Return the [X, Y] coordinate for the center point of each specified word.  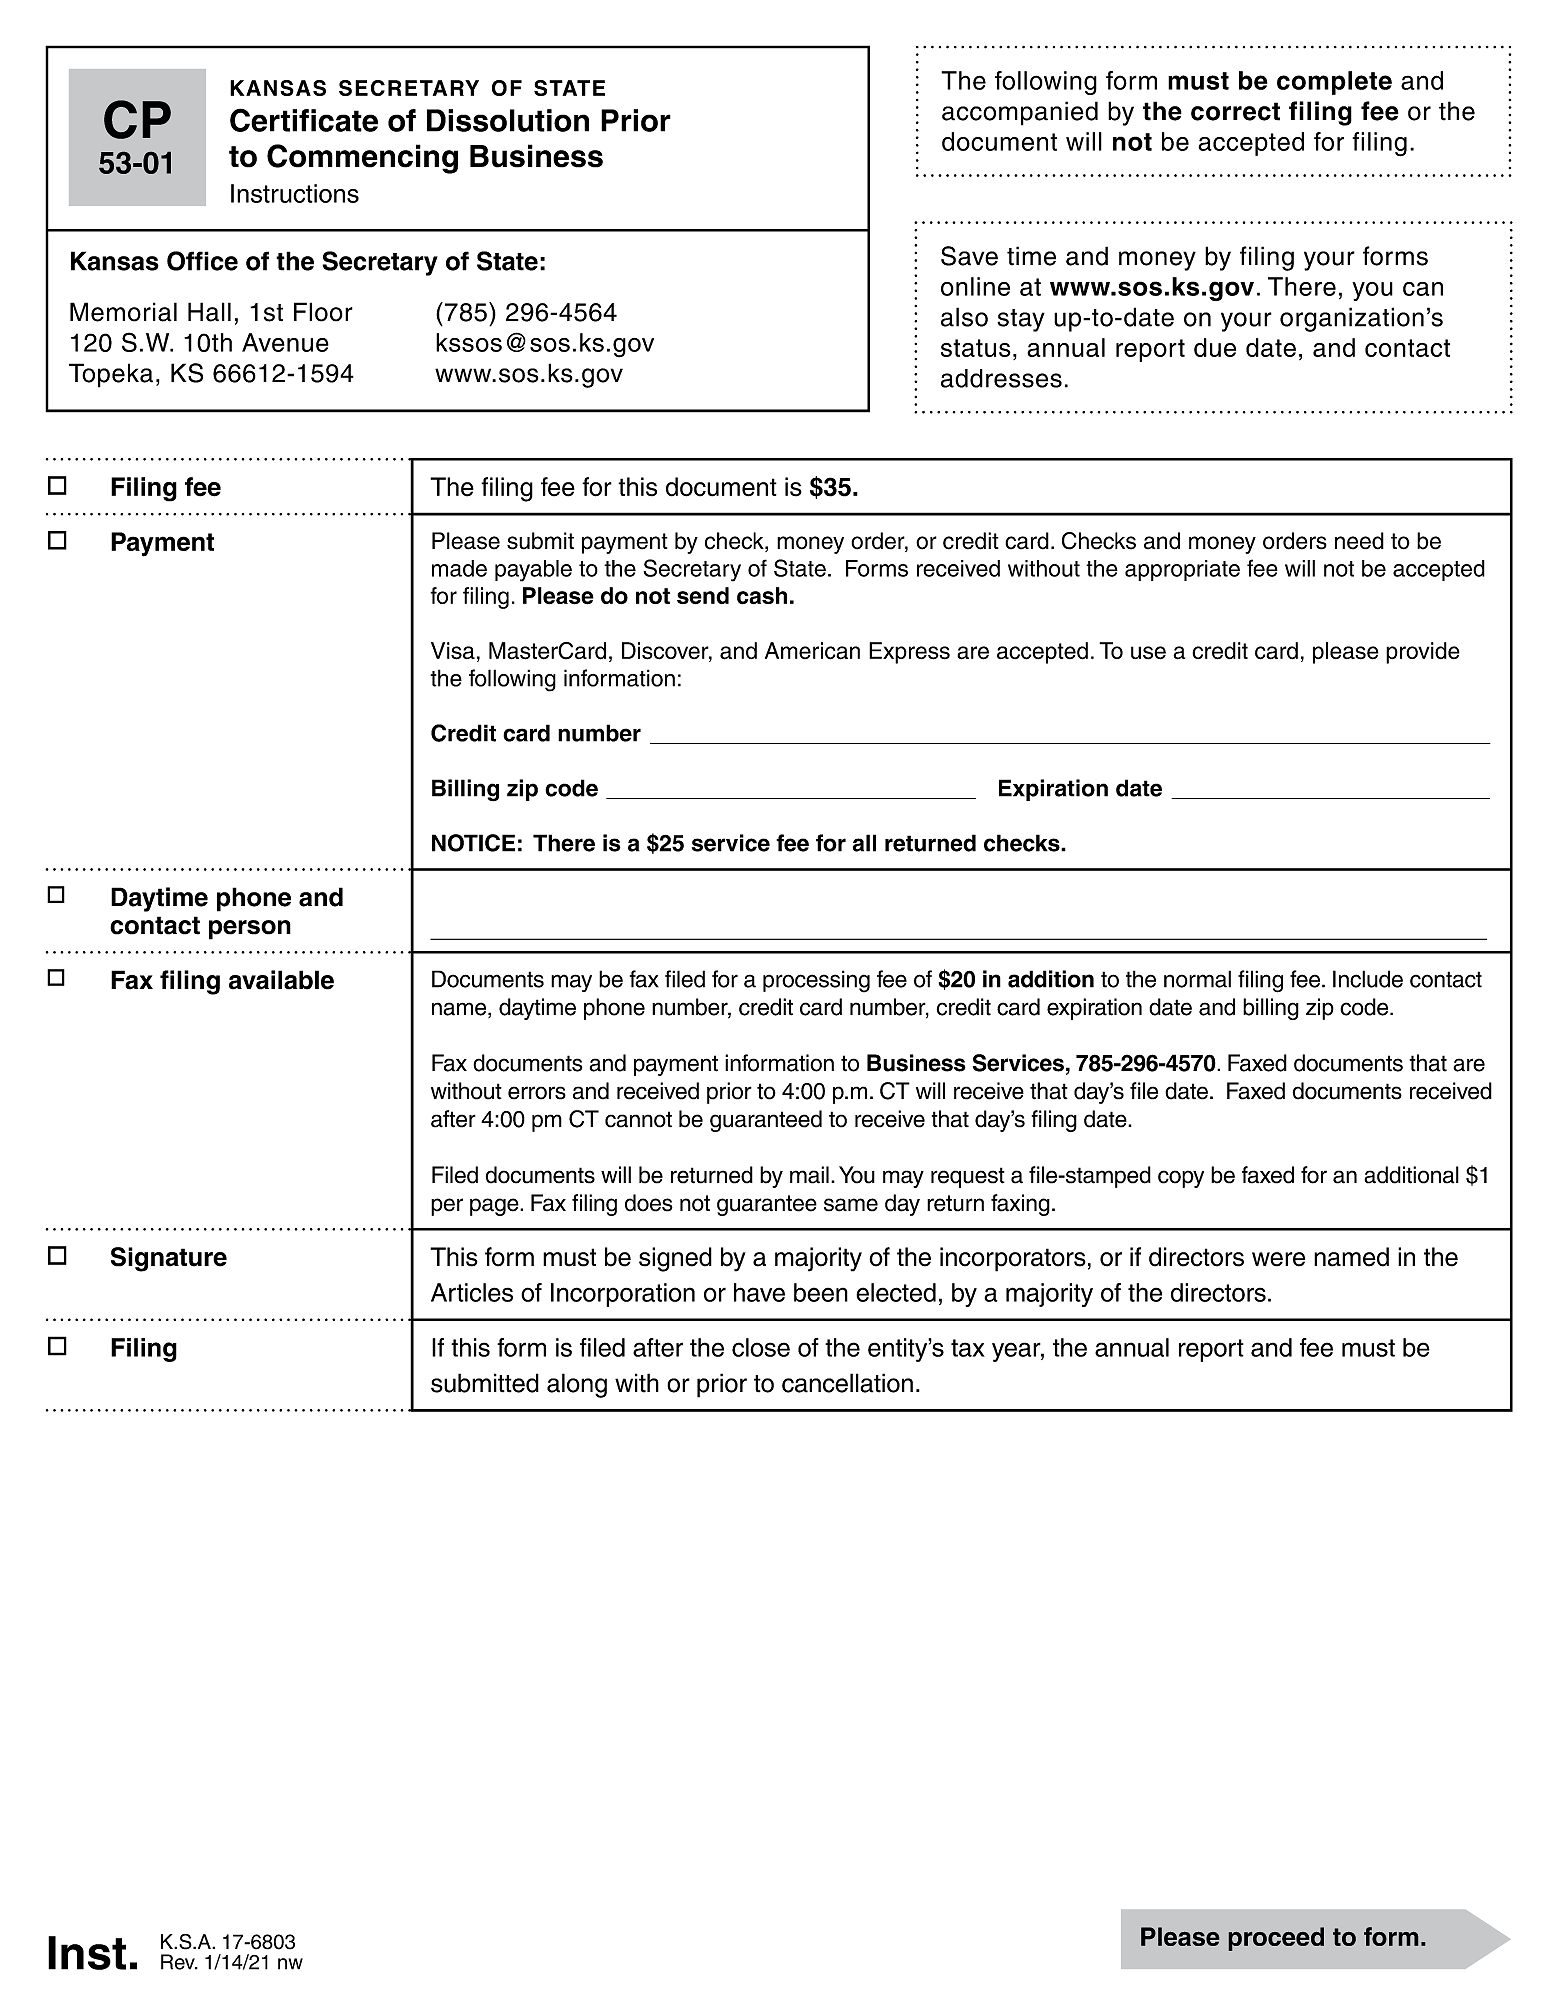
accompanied [1020, 113]
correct [1235, 111]
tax [968, 1348]
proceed [1276, 1939]
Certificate [304, 120]
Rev [179, 1962]
